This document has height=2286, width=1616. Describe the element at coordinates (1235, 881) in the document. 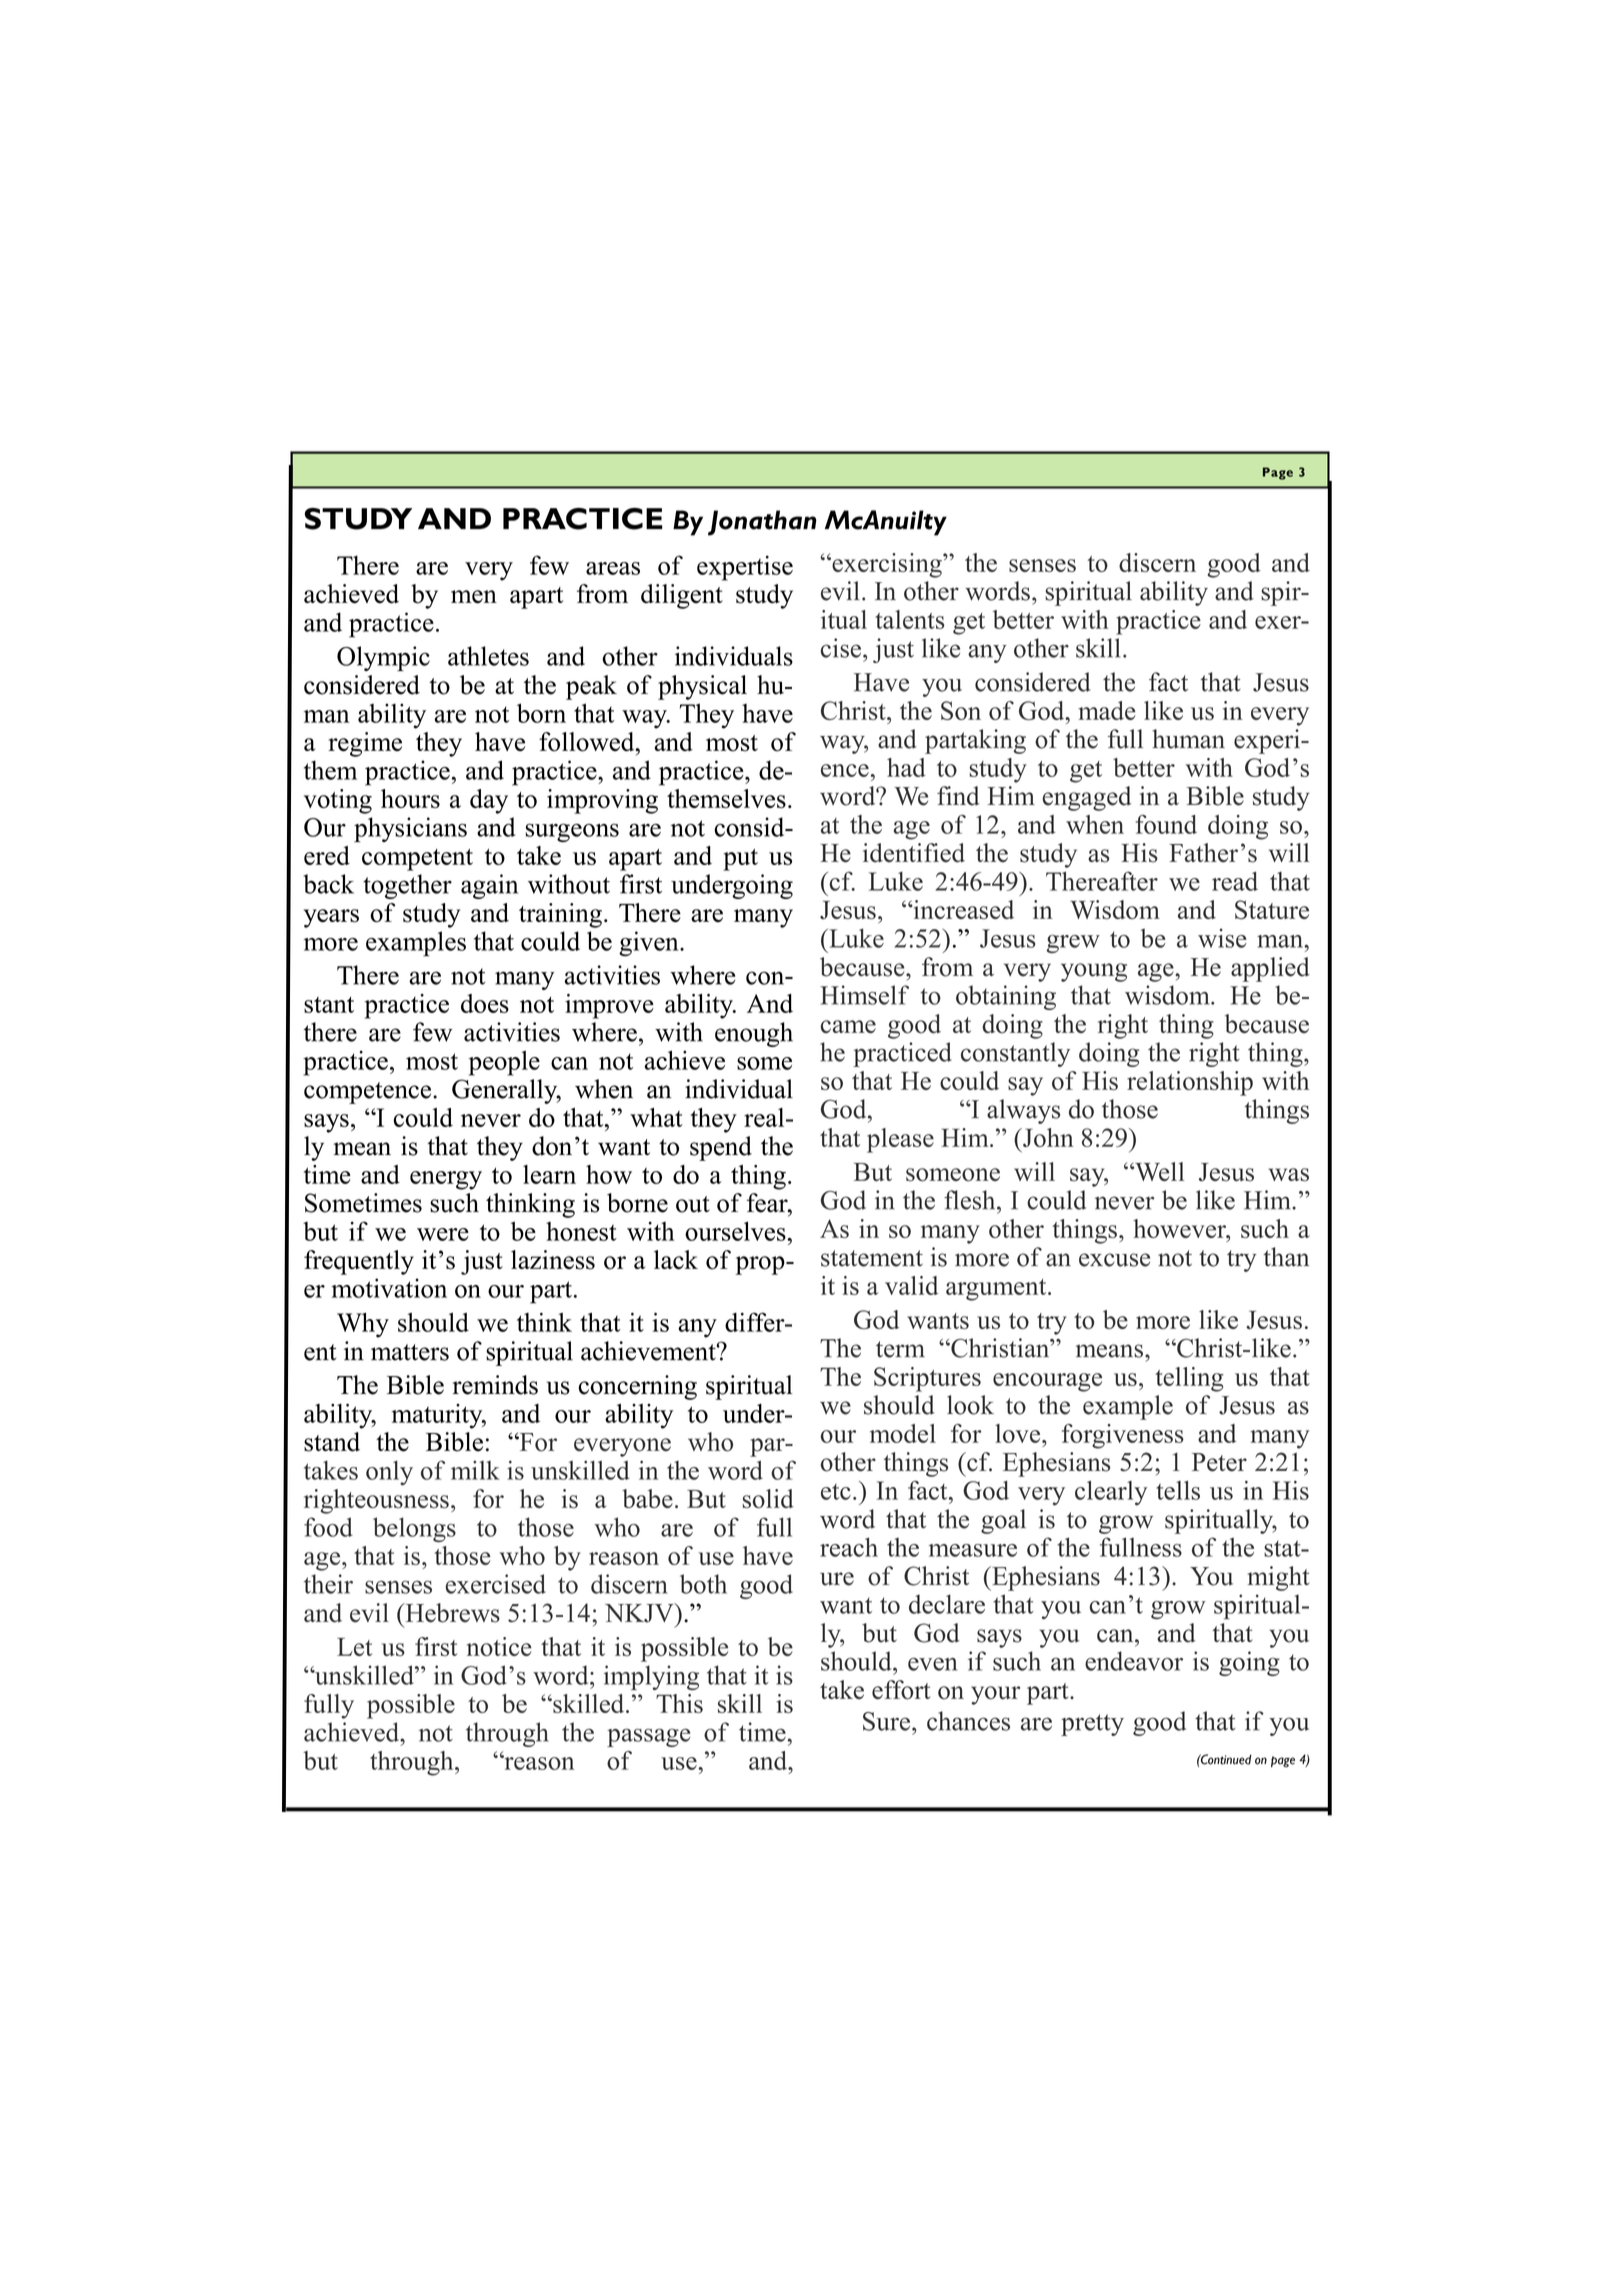

I see `read` at that location.
